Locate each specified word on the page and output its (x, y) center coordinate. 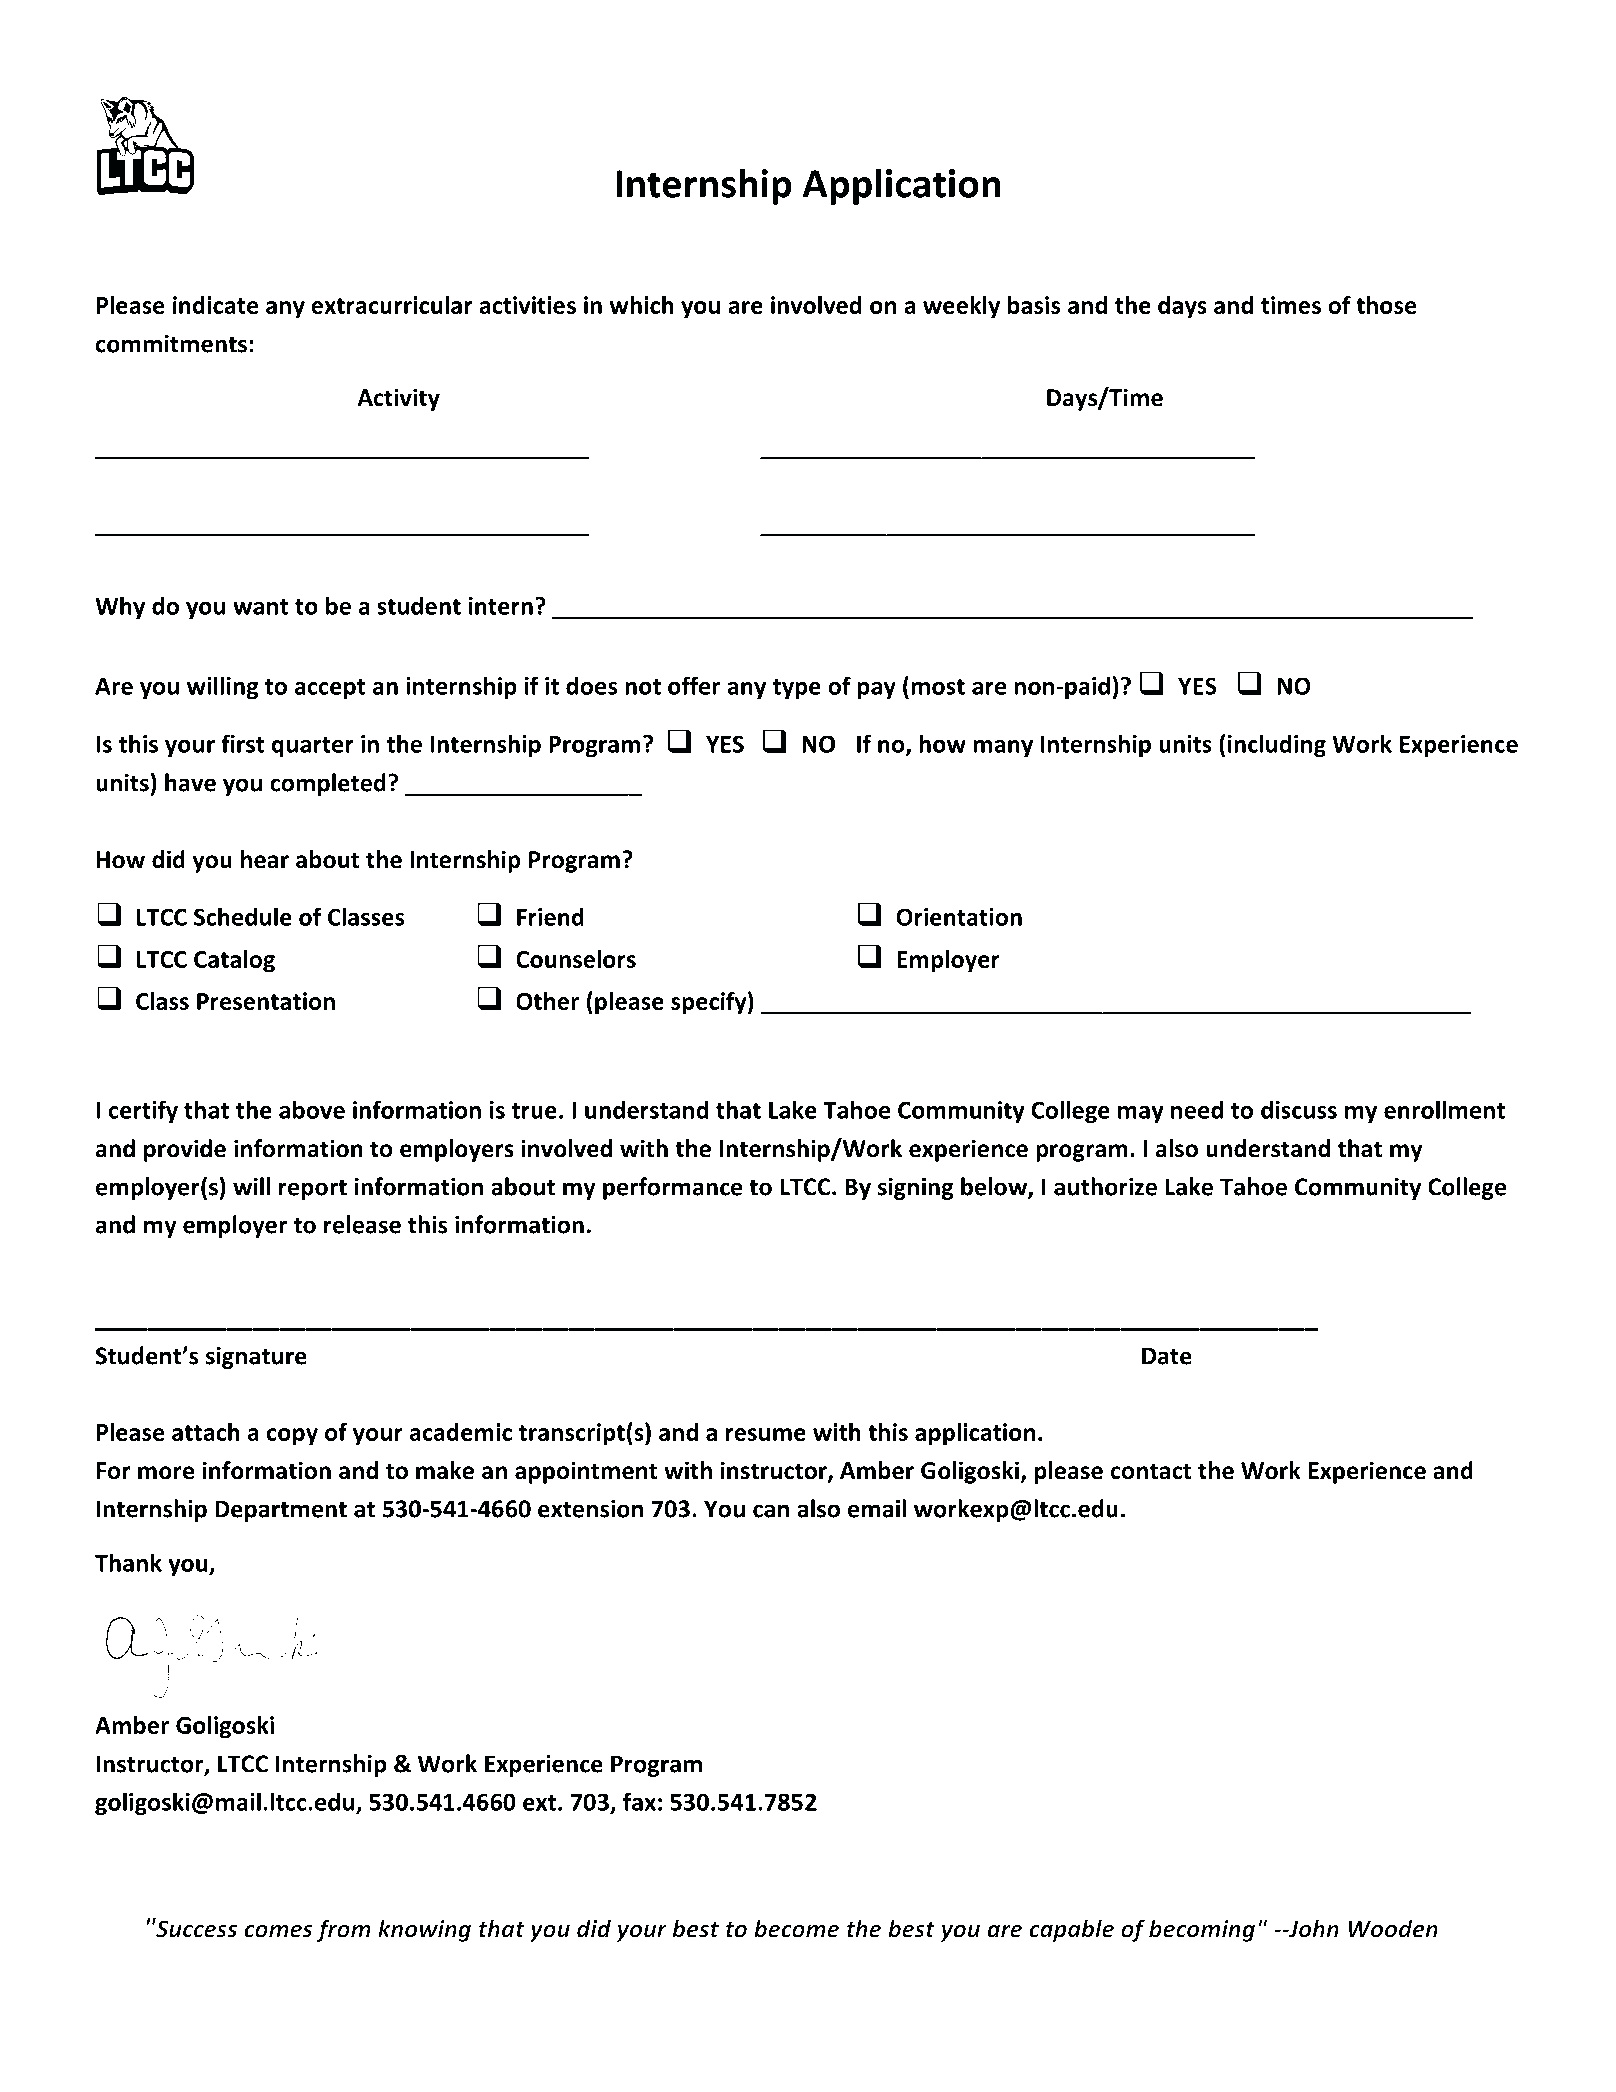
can (771, 1511)
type (796, 689)
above (312, 1109)
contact (1151, 1471)
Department (281, 1511)
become (796, 1928)
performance (673, 1188)
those (1386, 305)
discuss (1299, 1109)
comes (278, 1931)
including (1277, 745)
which (642, 305)
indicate (215, 305)
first (242, 743)
